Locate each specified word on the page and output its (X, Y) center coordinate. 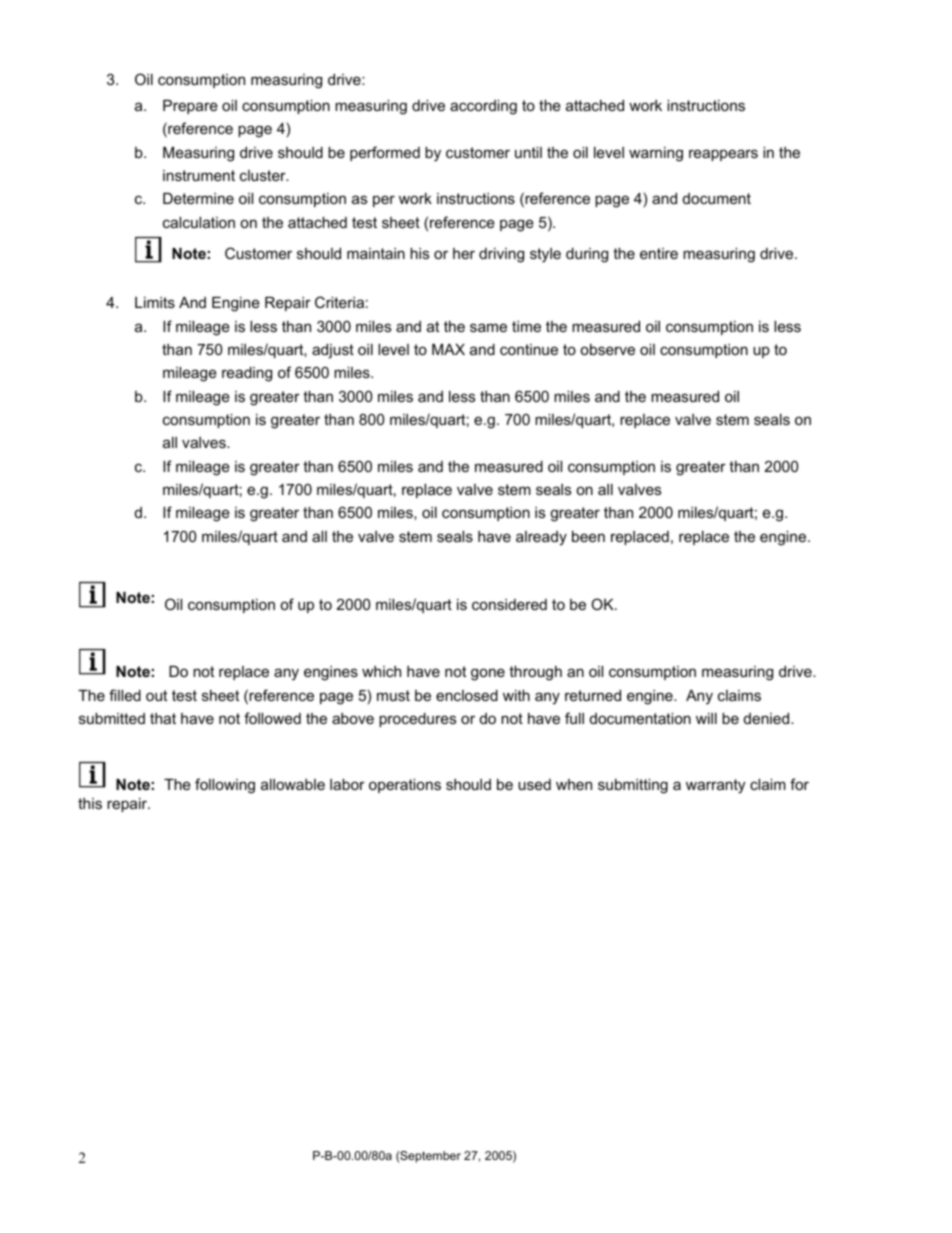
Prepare (190, 107)
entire (659, 253)
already (541, 538)
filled (125, 695)
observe (607, 349)
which (381, 671)
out (156, 695)
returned (593, 695)
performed (385, 153)
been (588, 536)
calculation (199, 222)
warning (656, 154)
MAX (448, 349)
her (464, 253)
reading (247, 374)
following (225, 786)
